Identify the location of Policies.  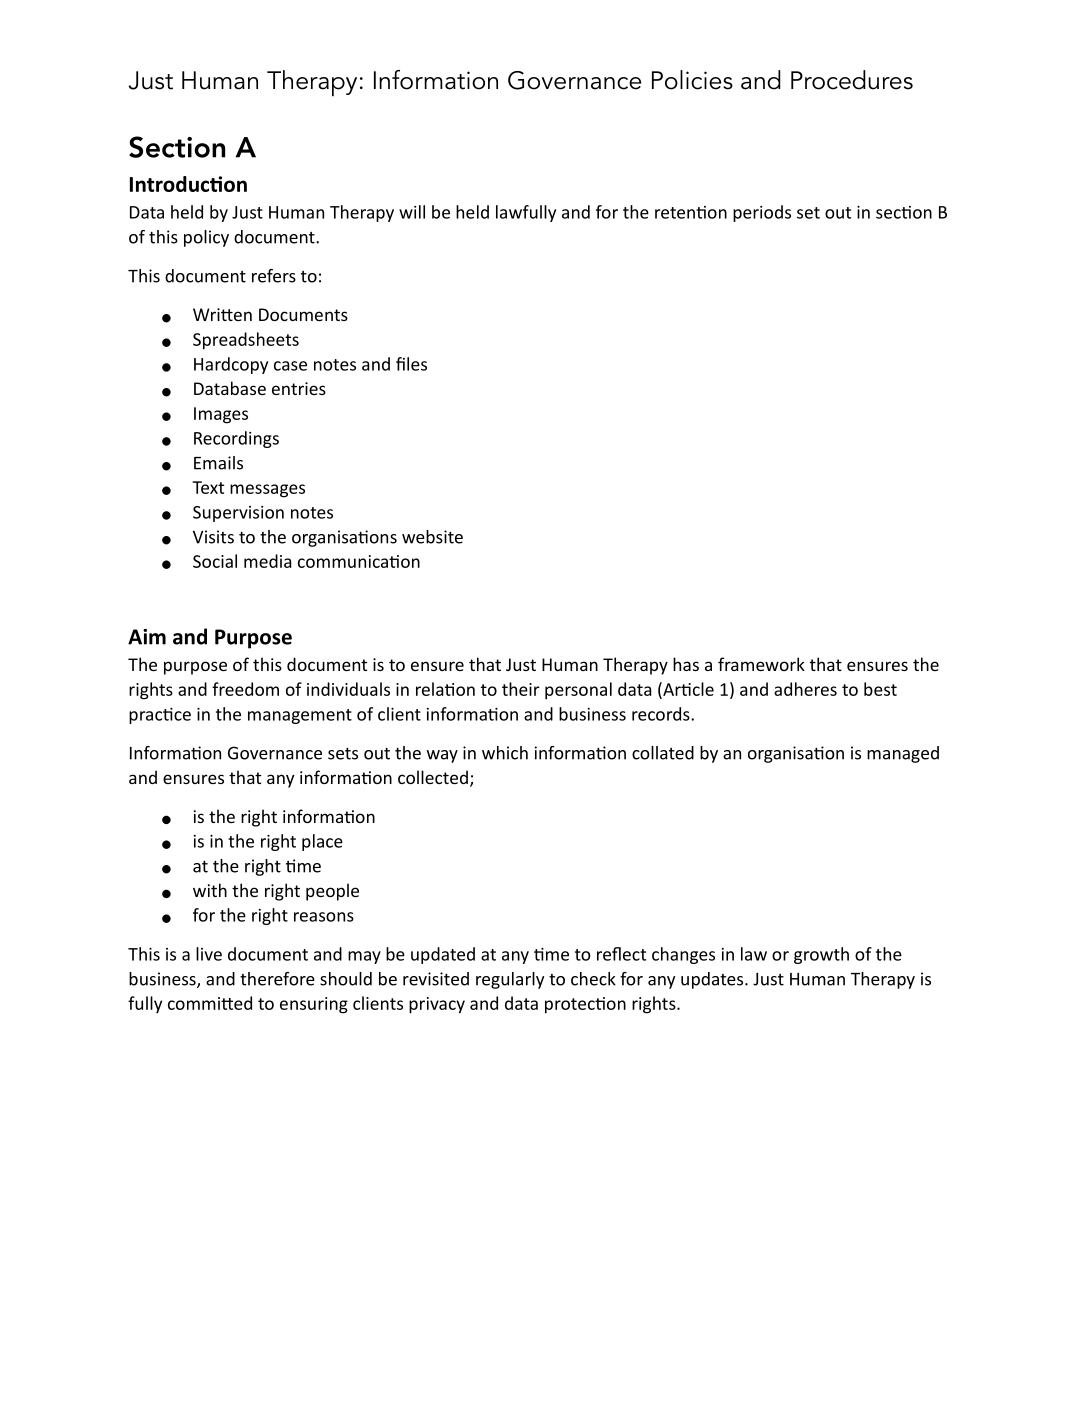
(692, 80).
